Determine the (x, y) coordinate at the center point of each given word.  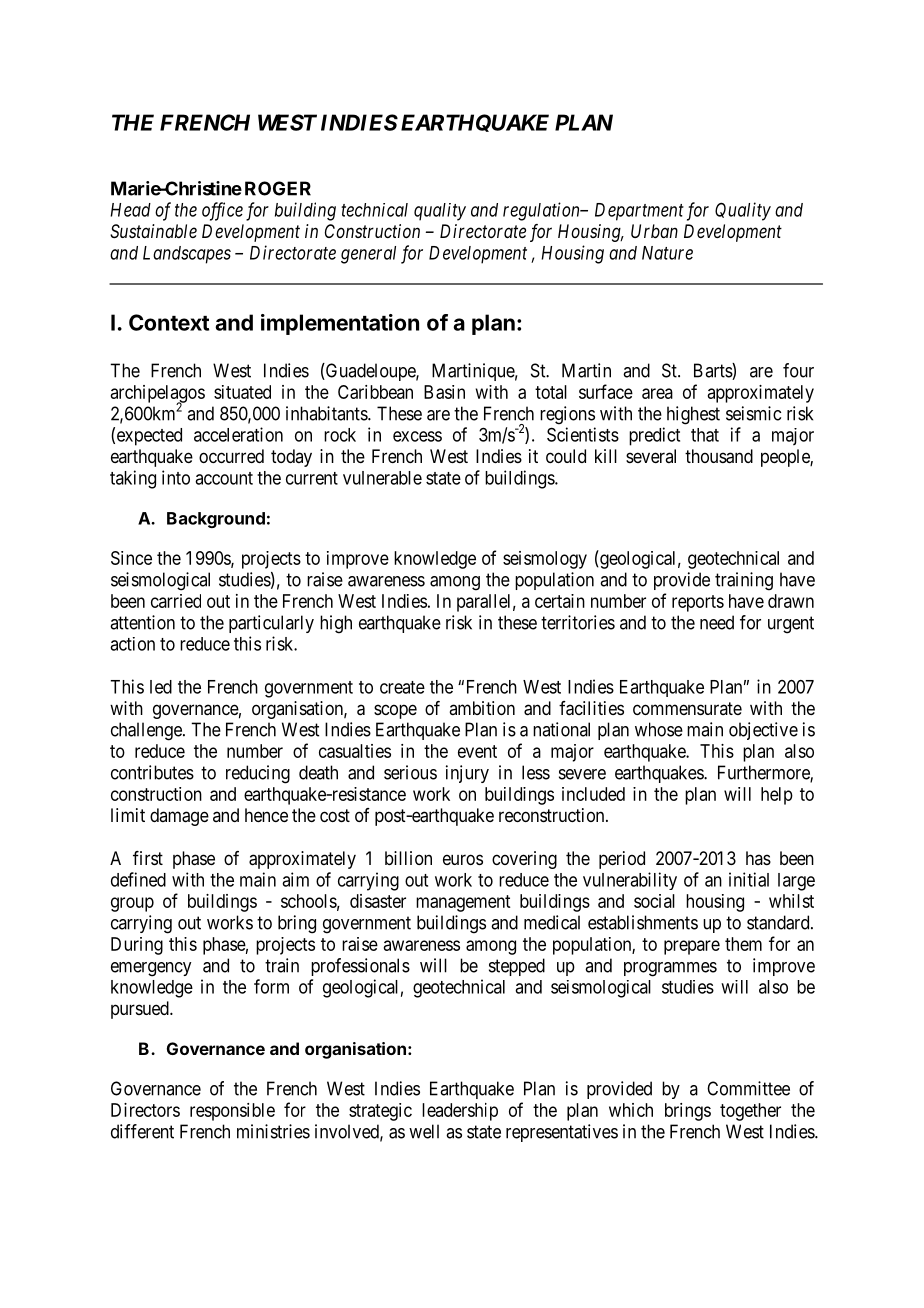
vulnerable (382, 478)
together (750, 1112)
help (777, 796)
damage (179, 817)
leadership (460, 1112)
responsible (232, 1112)
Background (216, 520)
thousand (719, 456)
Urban (654, 231)
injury (467, 774)
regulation (542, 211)
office (222, 211)
